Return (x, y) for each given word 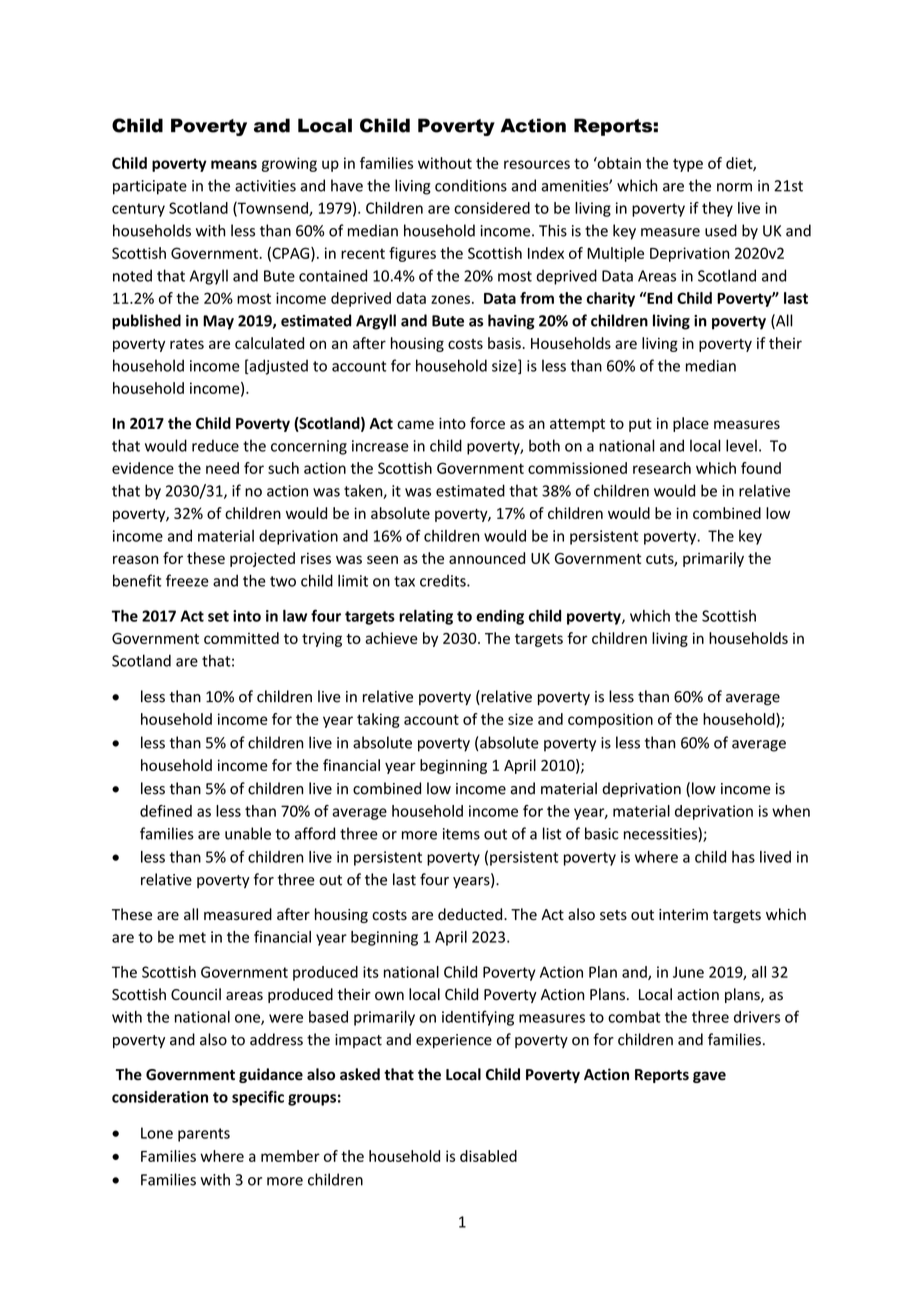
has (743, 857)
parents (204, 1135)
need (222, 468)
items (461, 834)
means (234, 164)
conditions (471, 185)
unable (248, 833)
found (761, 468)
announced (487, 558)
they (717, 209)
